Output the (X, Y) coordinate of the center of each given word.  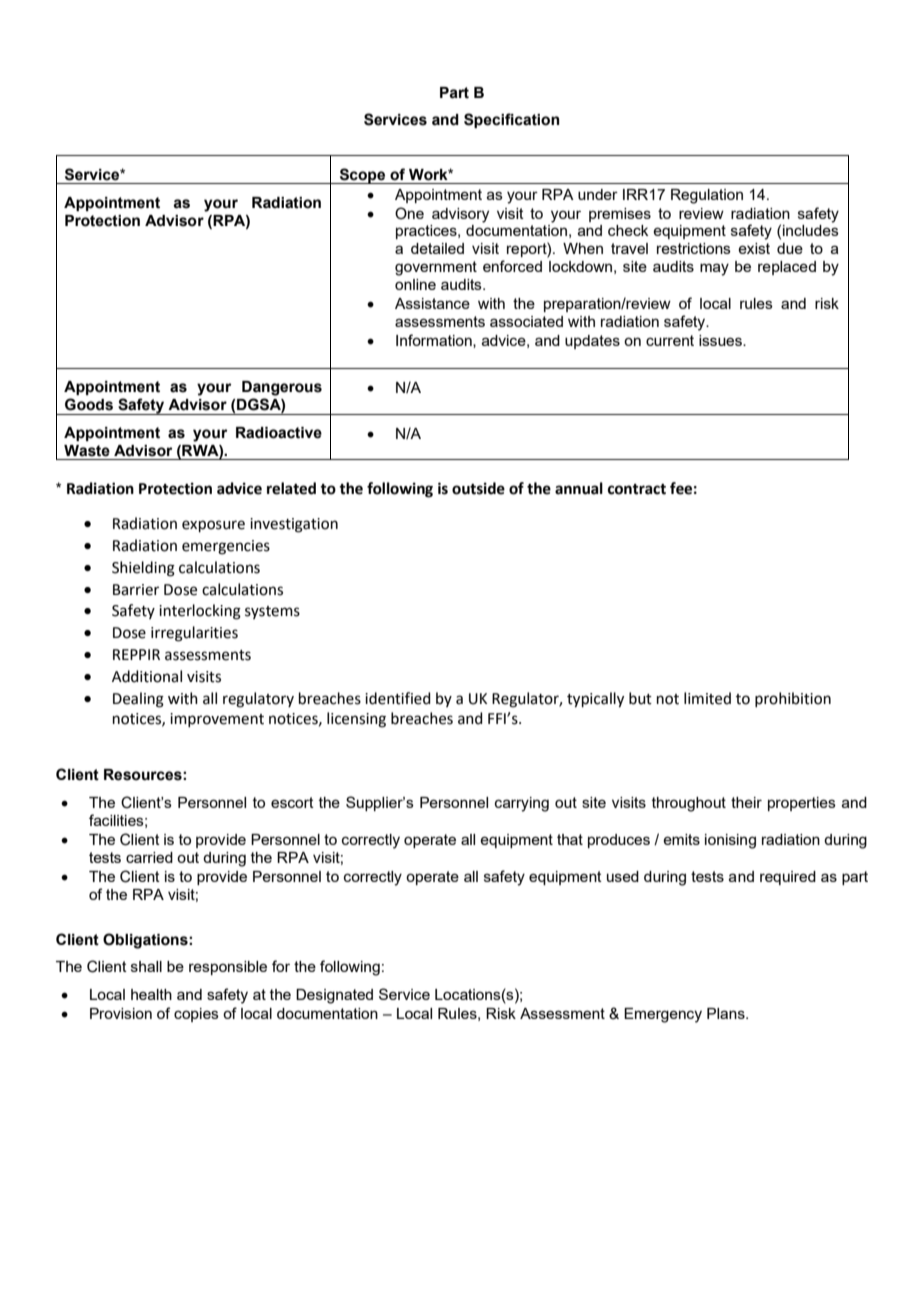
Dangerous (282, 388)
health (151, 994)
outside (478, 488)
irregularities (194, 634)
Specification (512, 120)
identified (398, 698)
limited (707, 698)
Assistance (432, 303)
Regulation (707, 196)
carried (149, 857)
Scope (362, 176)
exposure (213, 526)
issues (721, 340)
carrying (522, 804)
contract (637, 489)
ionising (730, 841)
